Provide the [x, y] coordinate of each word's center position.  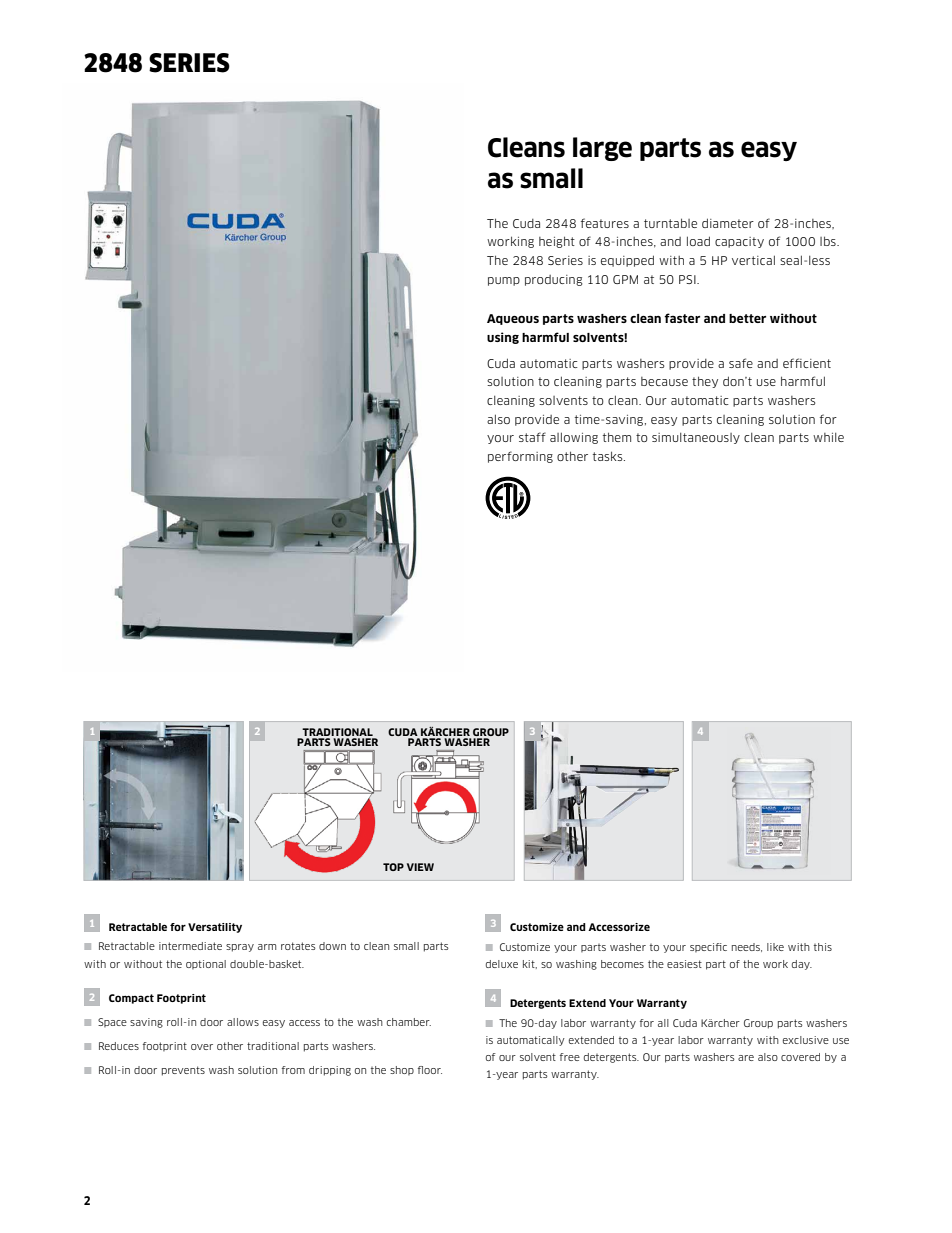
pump [504, 281]
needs [747, 947]
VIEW [420, 867]
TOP [393, 867]
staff [532, 437]
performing [520, 457]
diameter [728, 223]
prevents [183, 1071]
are [746, 1058]
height [557, 242]
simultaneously [696, 438]
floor [430, 1070]
